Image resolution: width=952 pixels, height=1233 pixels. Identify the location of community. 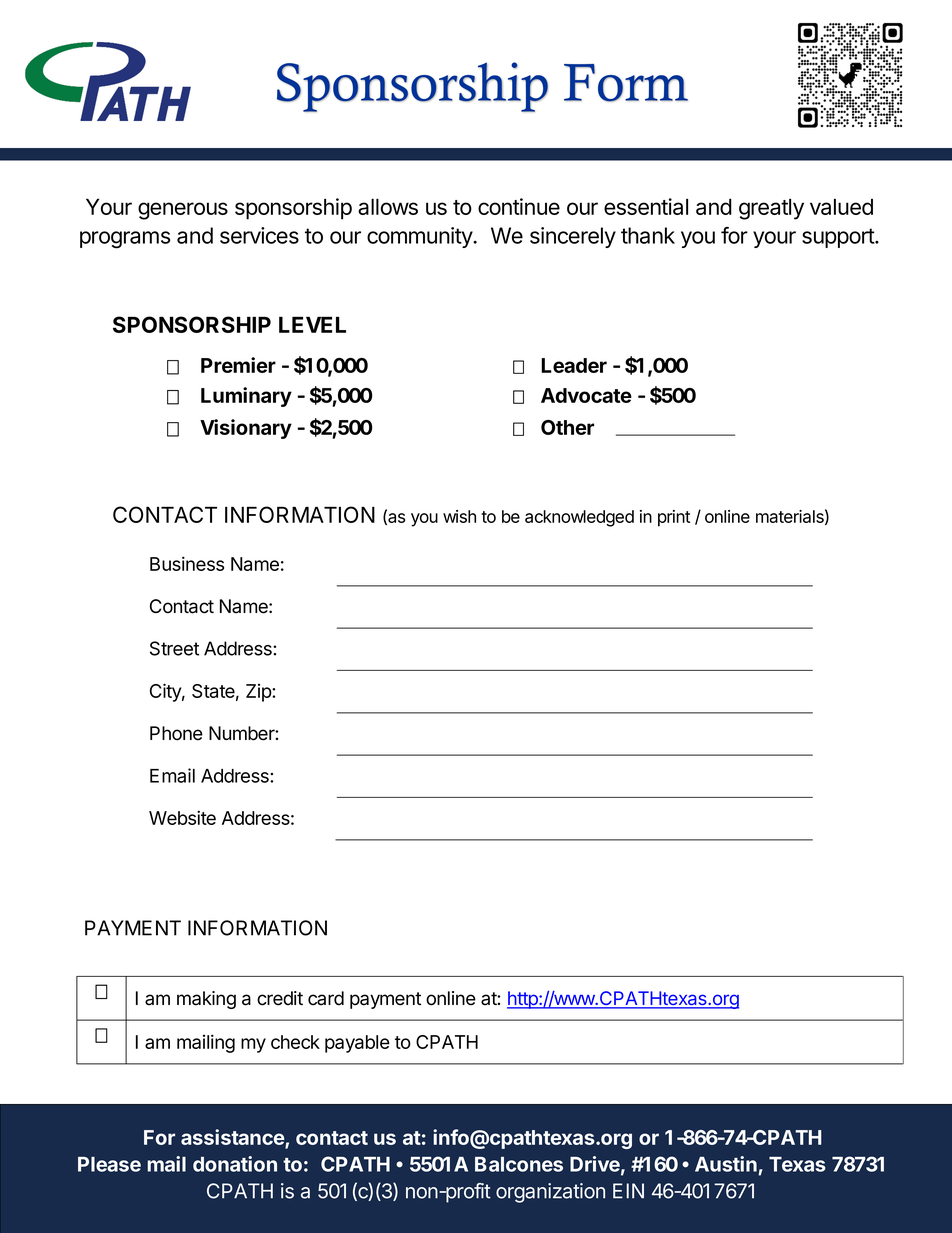
(420, 237).
